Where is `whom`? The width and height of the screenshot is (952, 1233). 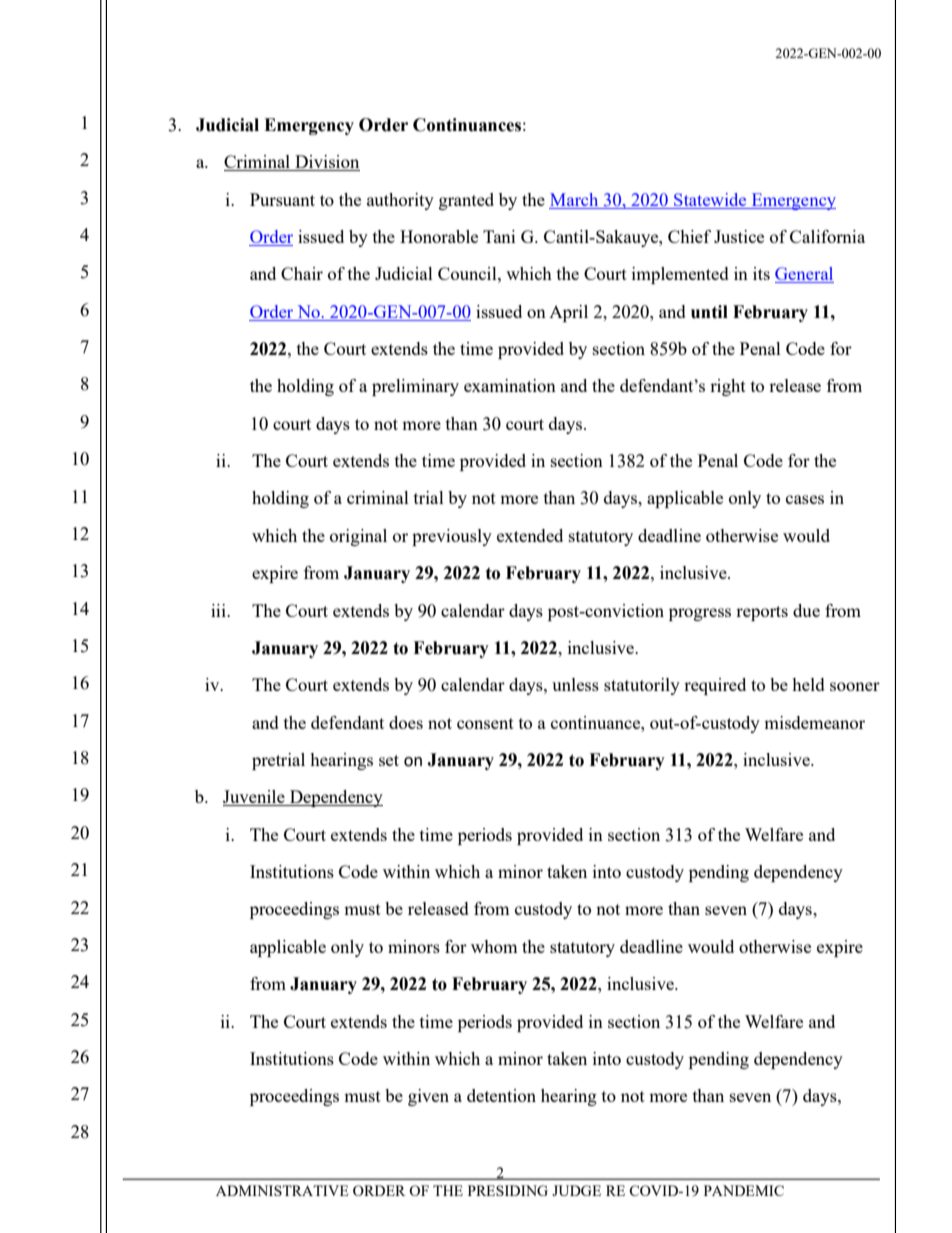 whom is located at coordinates (494, 946).
